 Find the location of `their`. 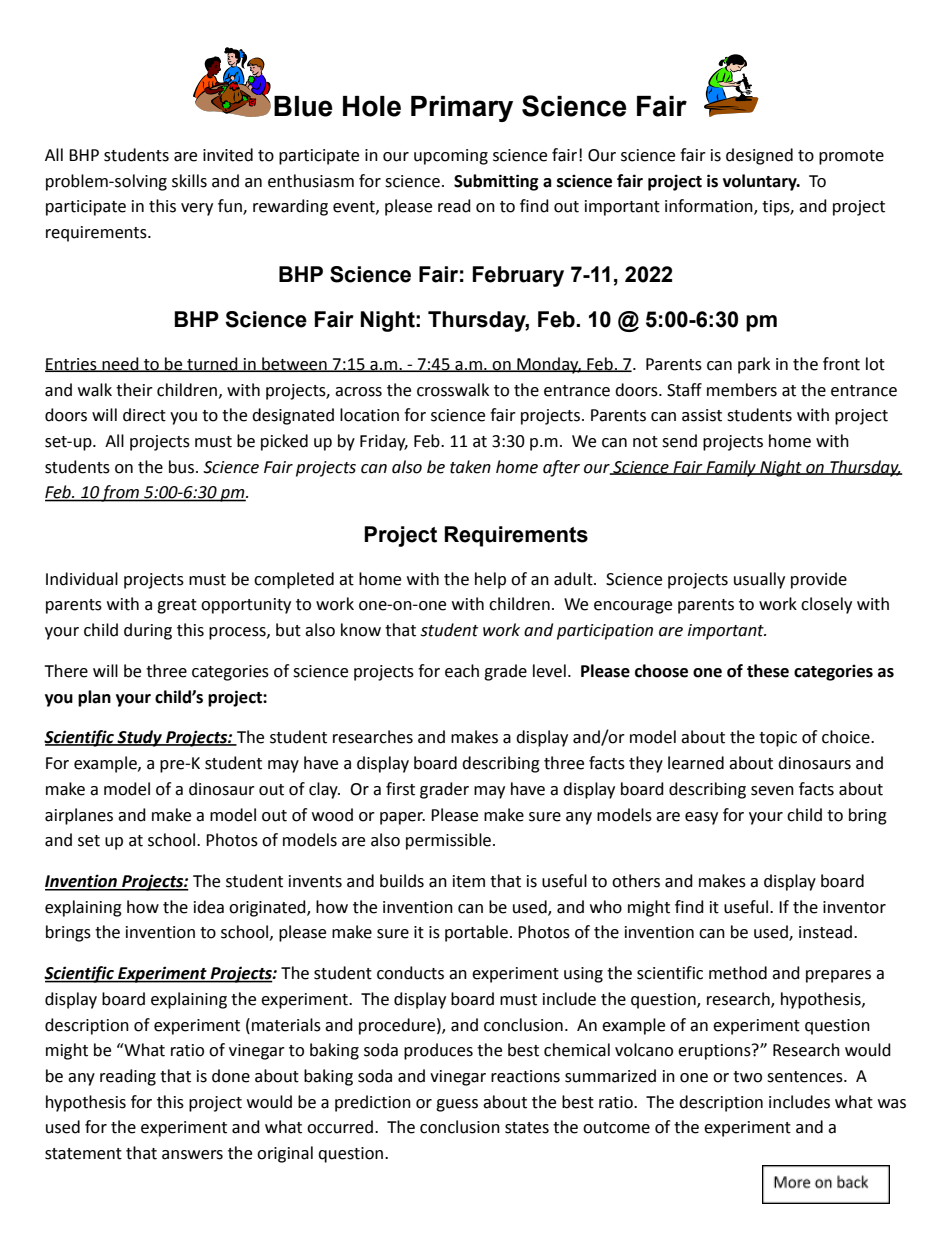

their is located at coordinates (134, 390).
